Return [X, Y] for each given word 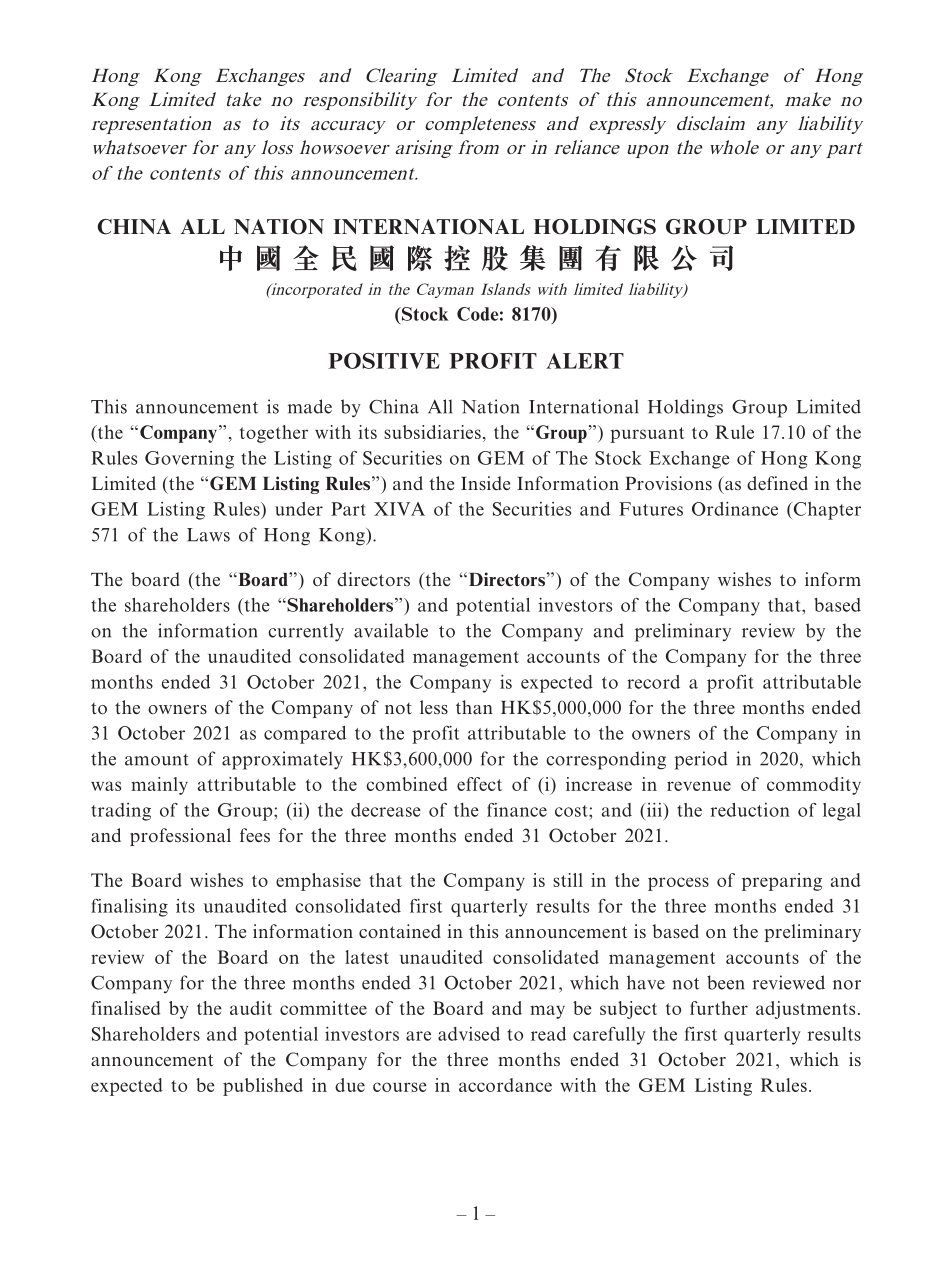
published [263, 1087]
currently [306, 632]
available [391, 630]
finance [517, 810]
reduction [750, 810]
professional [180, 837]
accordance [505, 1085]
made [310, 406]
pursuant [647, 435]
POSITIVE [384, 361]
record [653, 682]
